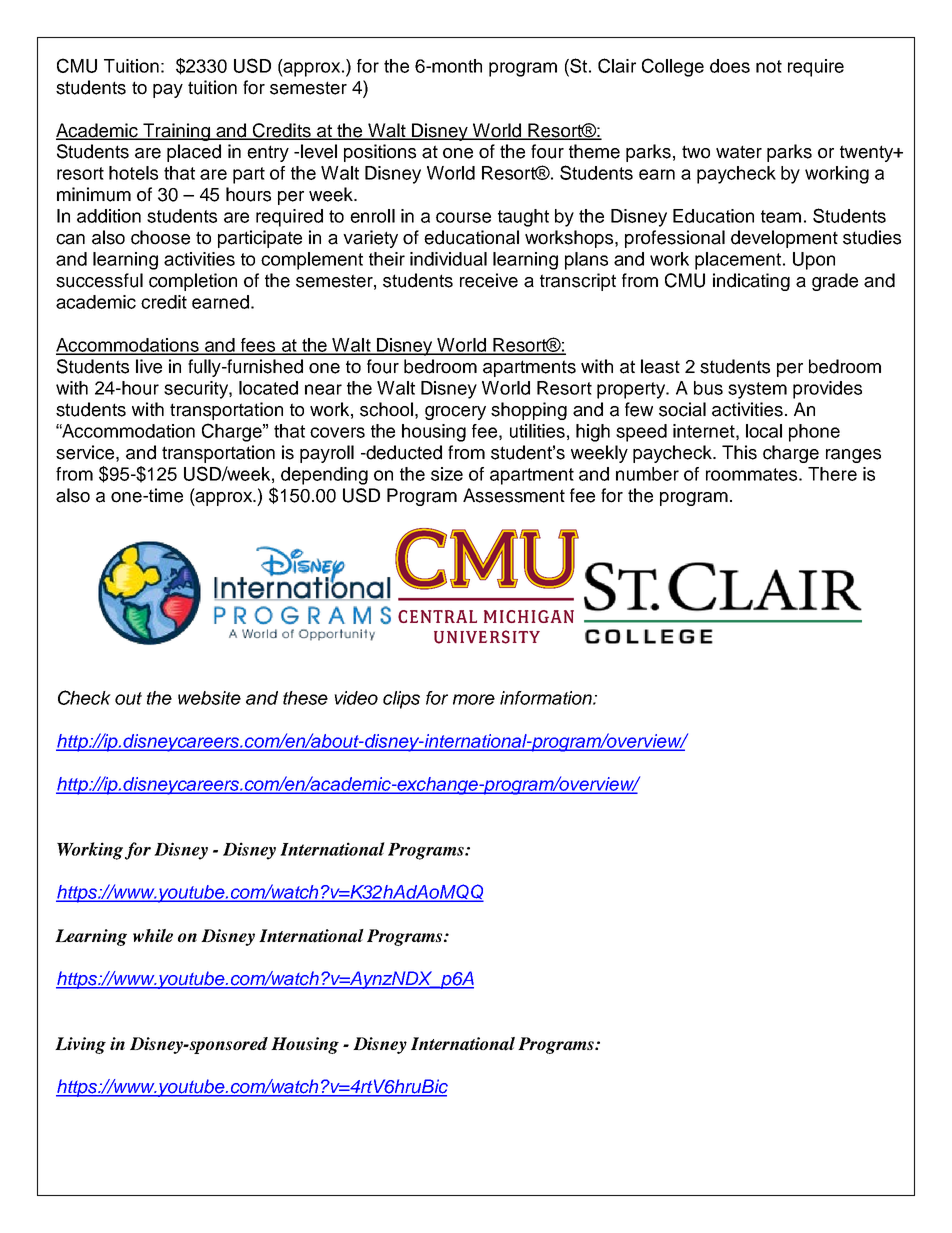 This image has height=1233, width=952. I want to click on positions, so click(380, 153).
